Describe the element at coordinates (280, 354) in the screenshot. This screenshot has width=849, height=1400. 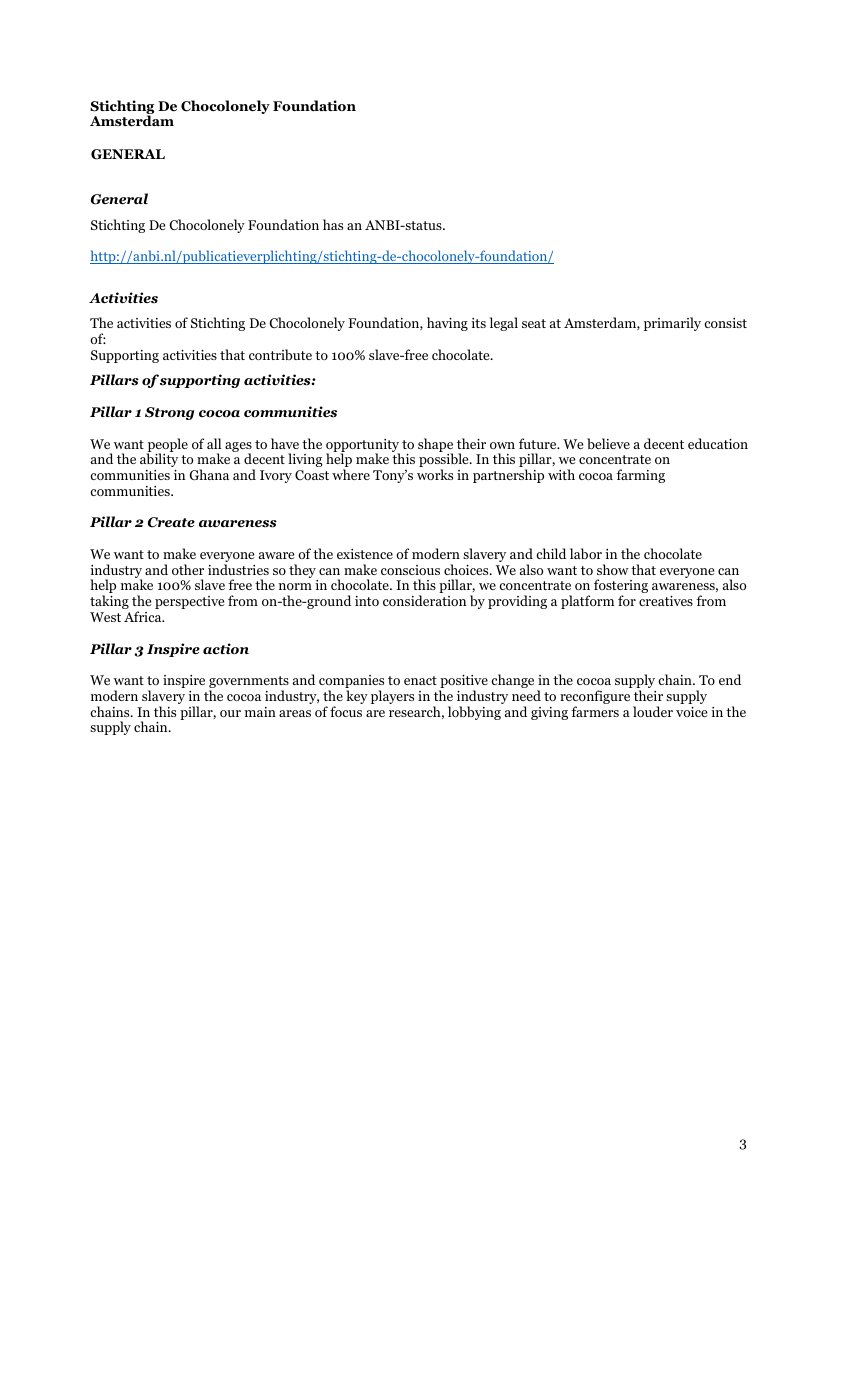
I see `contribute` at that location.
